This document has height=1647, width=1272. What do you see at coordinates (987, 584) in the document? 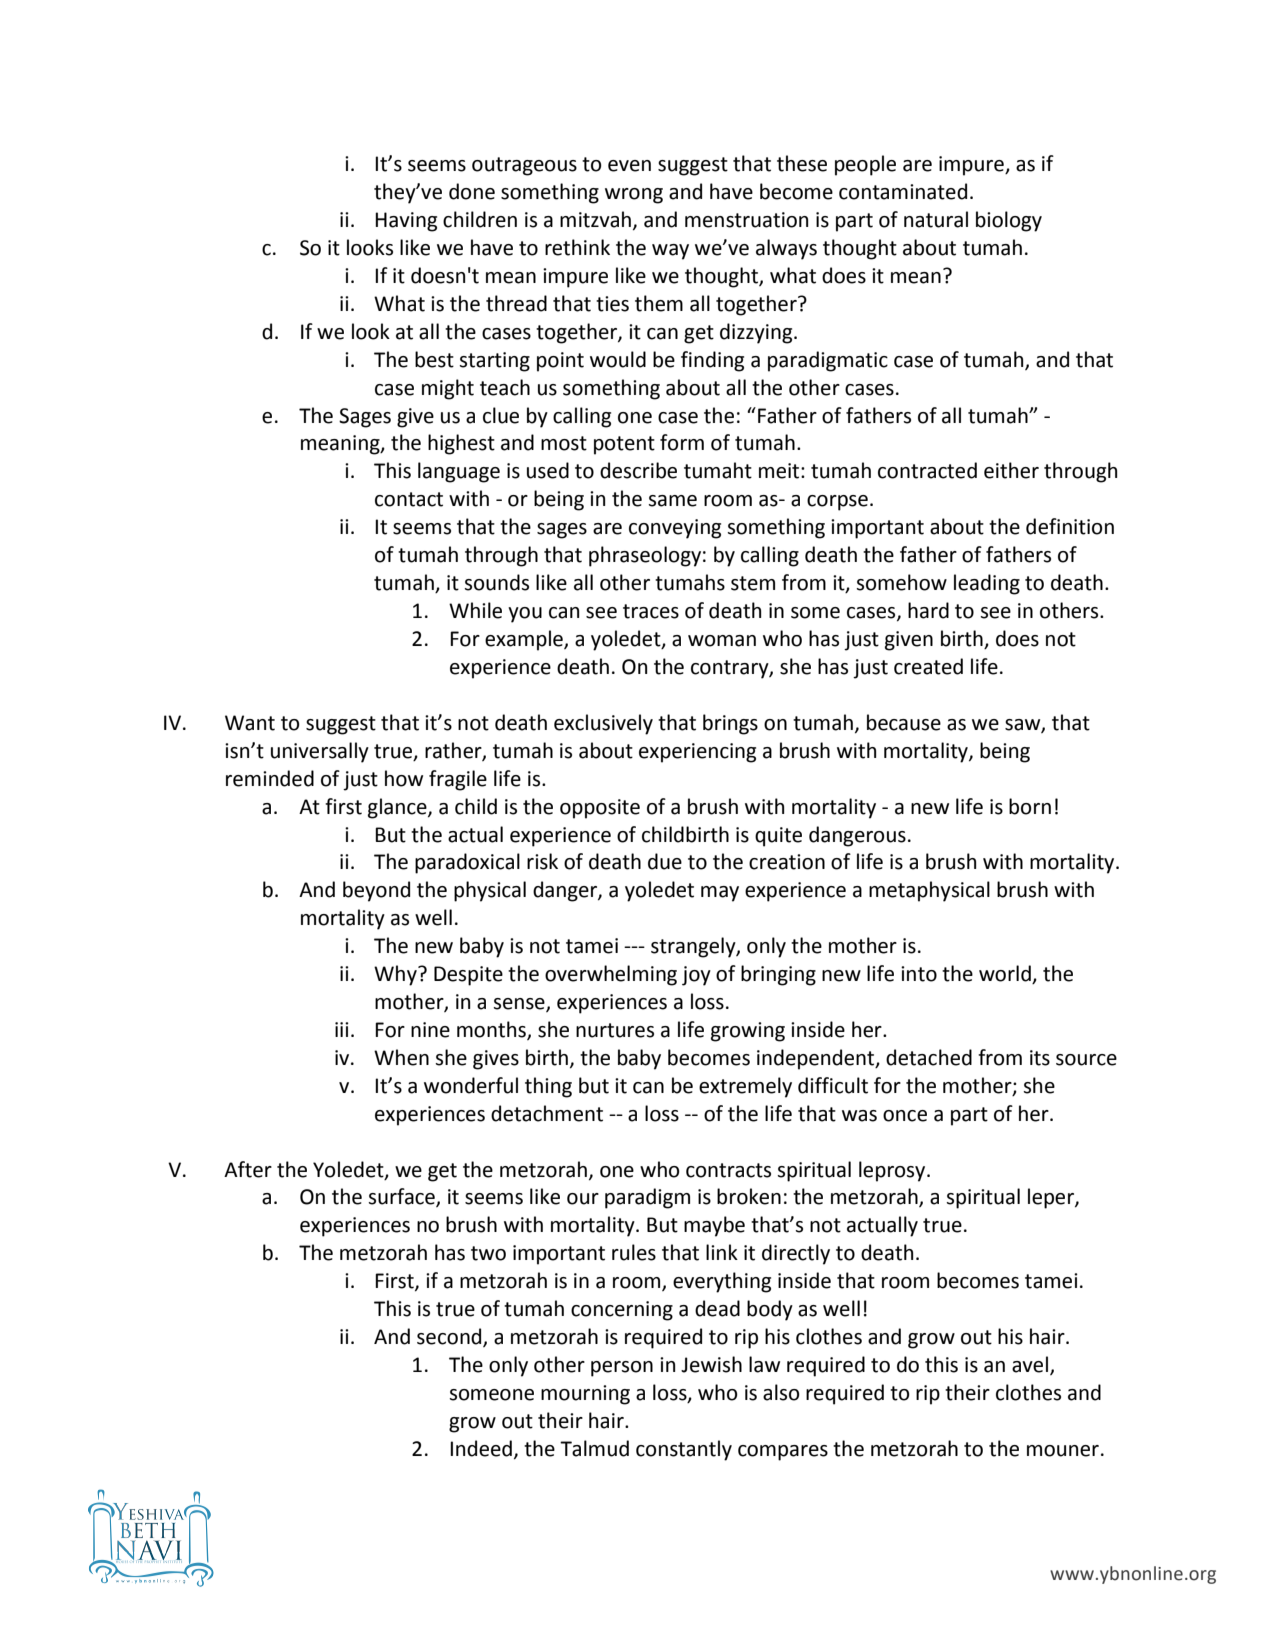
I see `leading` at bounding box center [987, 584].
